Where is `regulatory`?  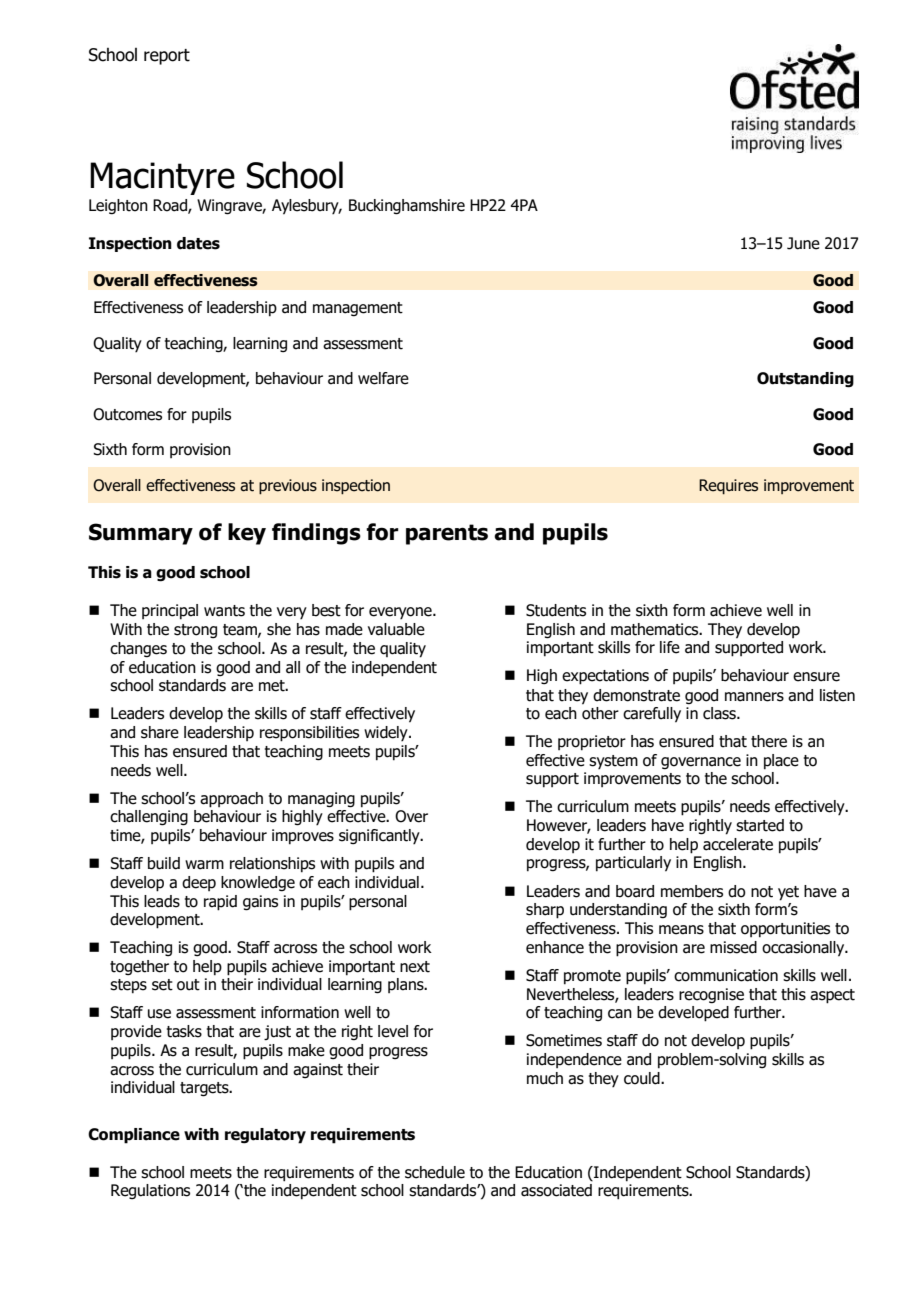
regulatory is located at coordinates (265, 1136).
